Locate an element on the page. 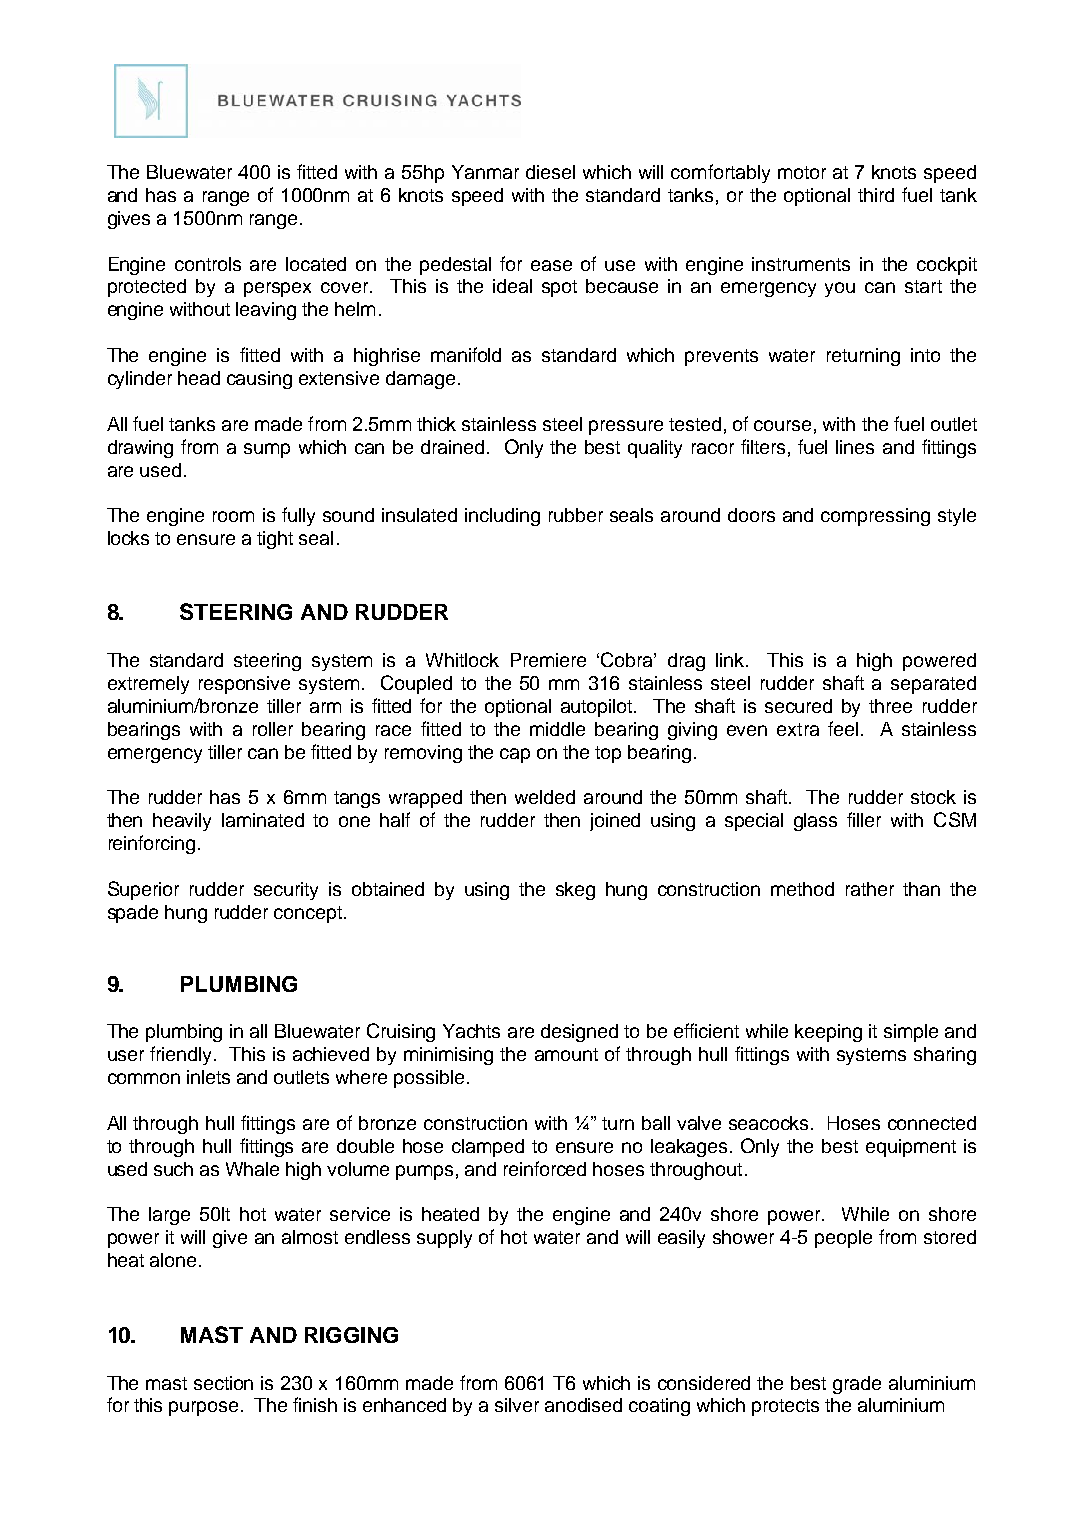 This page has height=1530, width=1082. Premiere is located at coordinates (548, 660).
